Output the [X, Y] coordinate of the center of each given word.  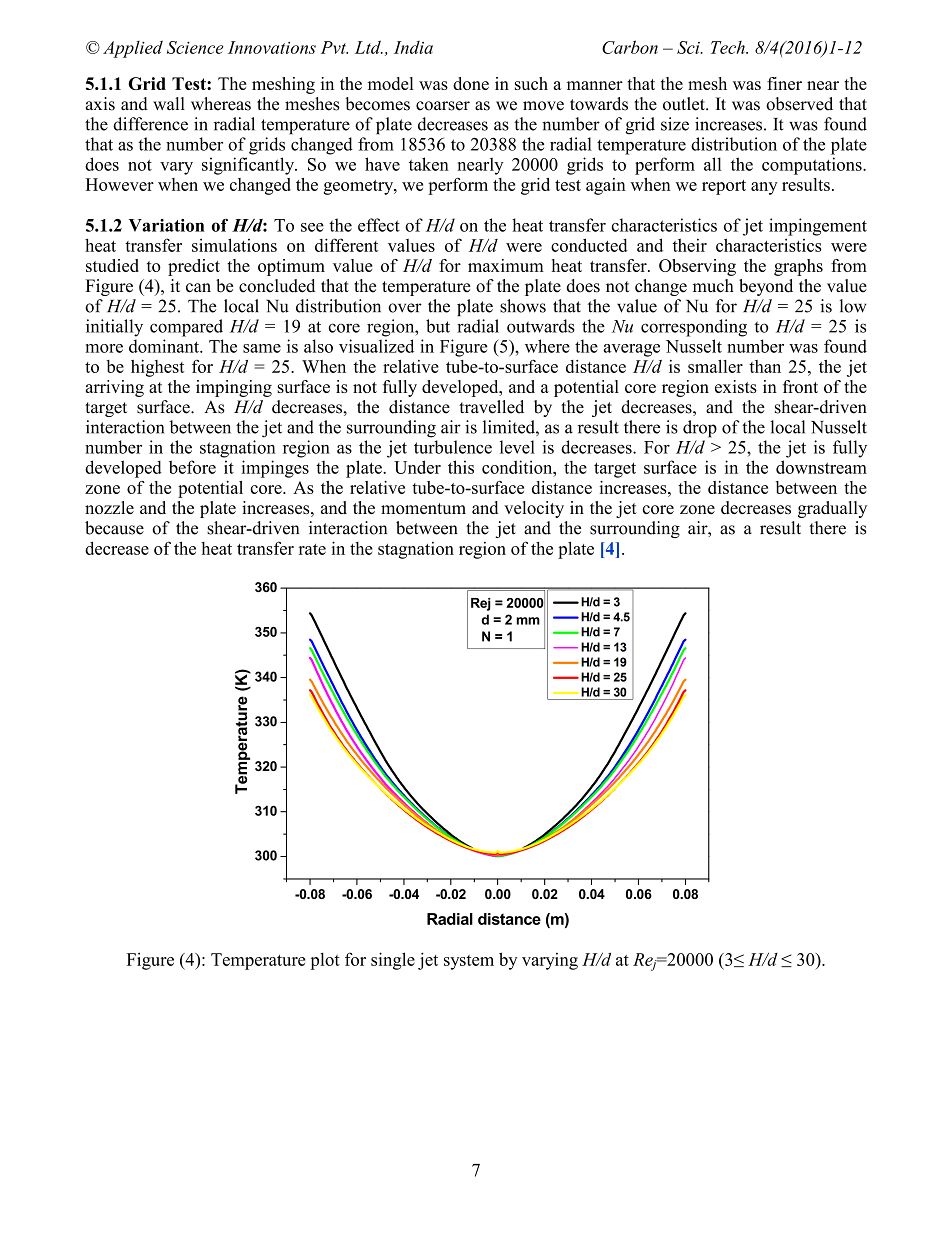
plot [325, 961]
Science [195, 47]
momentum [423, 508]
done [471, 83]
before [192, 467]
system [469, 962]
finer [784, 83]
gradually [832, 509]
